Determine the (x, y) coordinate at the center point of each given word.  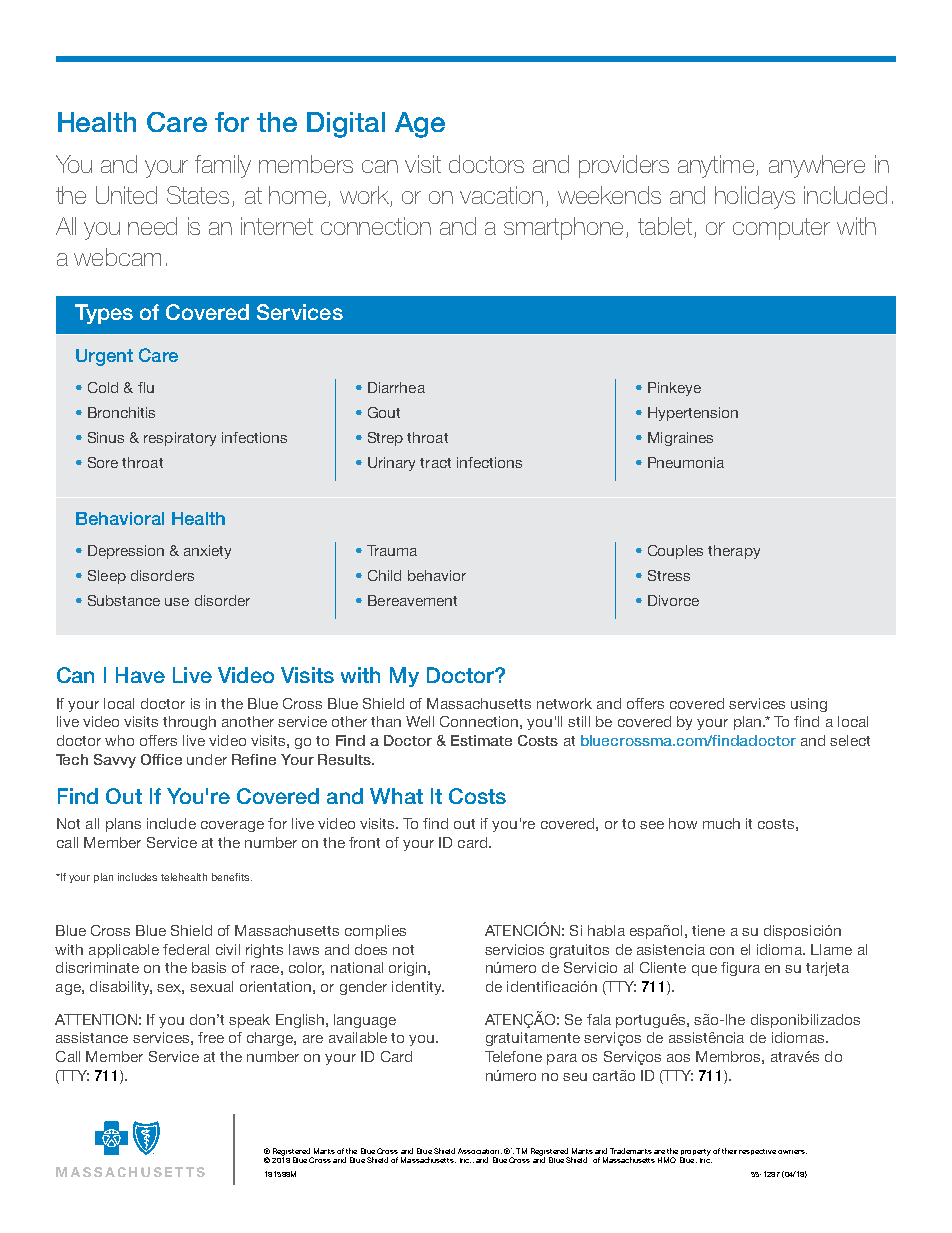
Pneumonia (686, 462)
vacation (501, 195)
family (223, 166)
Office (161, 759)
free (211, 1037)
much (721, 823)
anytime (717, 166)
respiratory (180, 439)
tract (435, 463)
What (396, 796)
